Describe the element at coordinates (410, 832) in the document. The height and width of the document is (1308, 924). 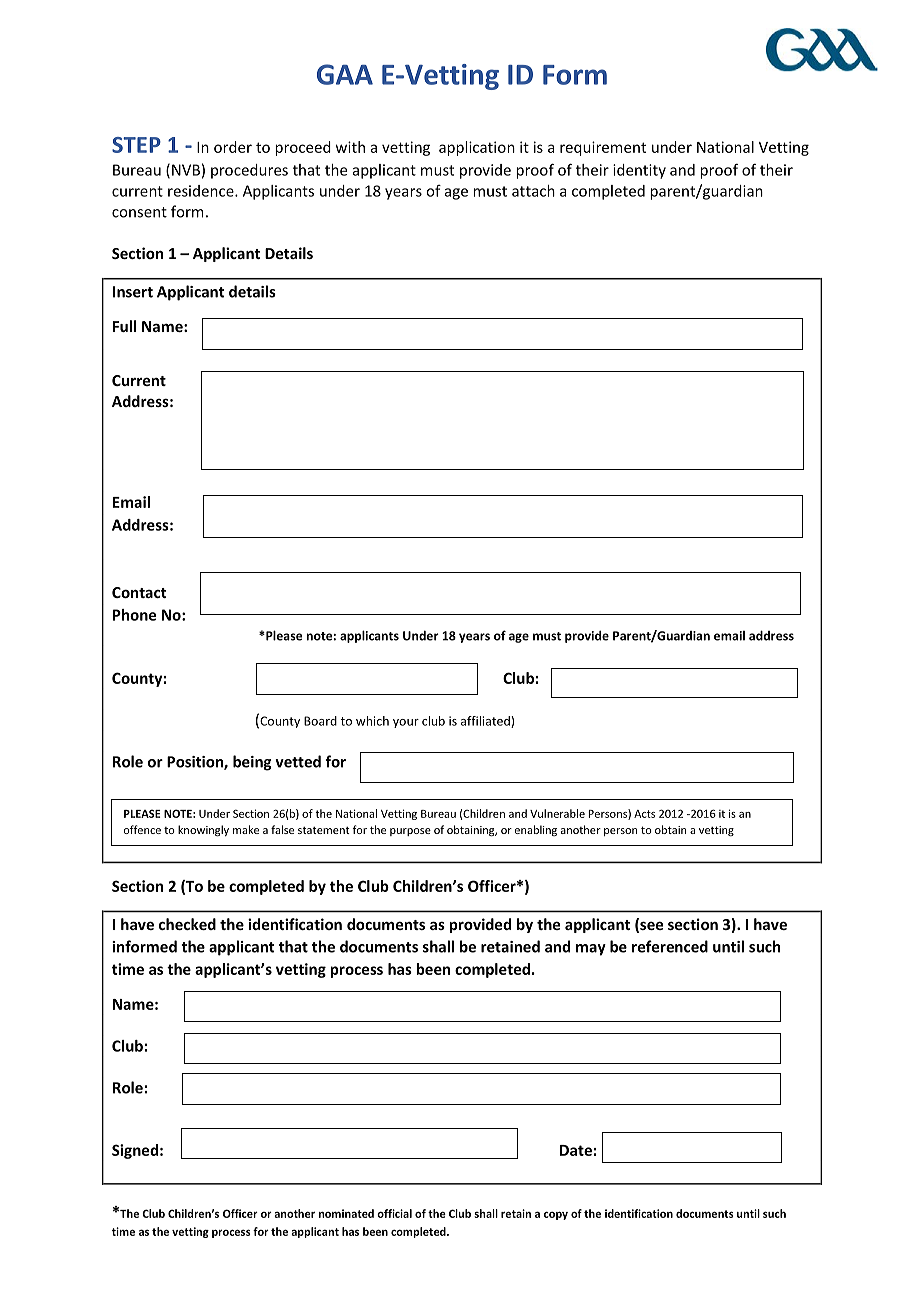
I see `purpose` at that location.
